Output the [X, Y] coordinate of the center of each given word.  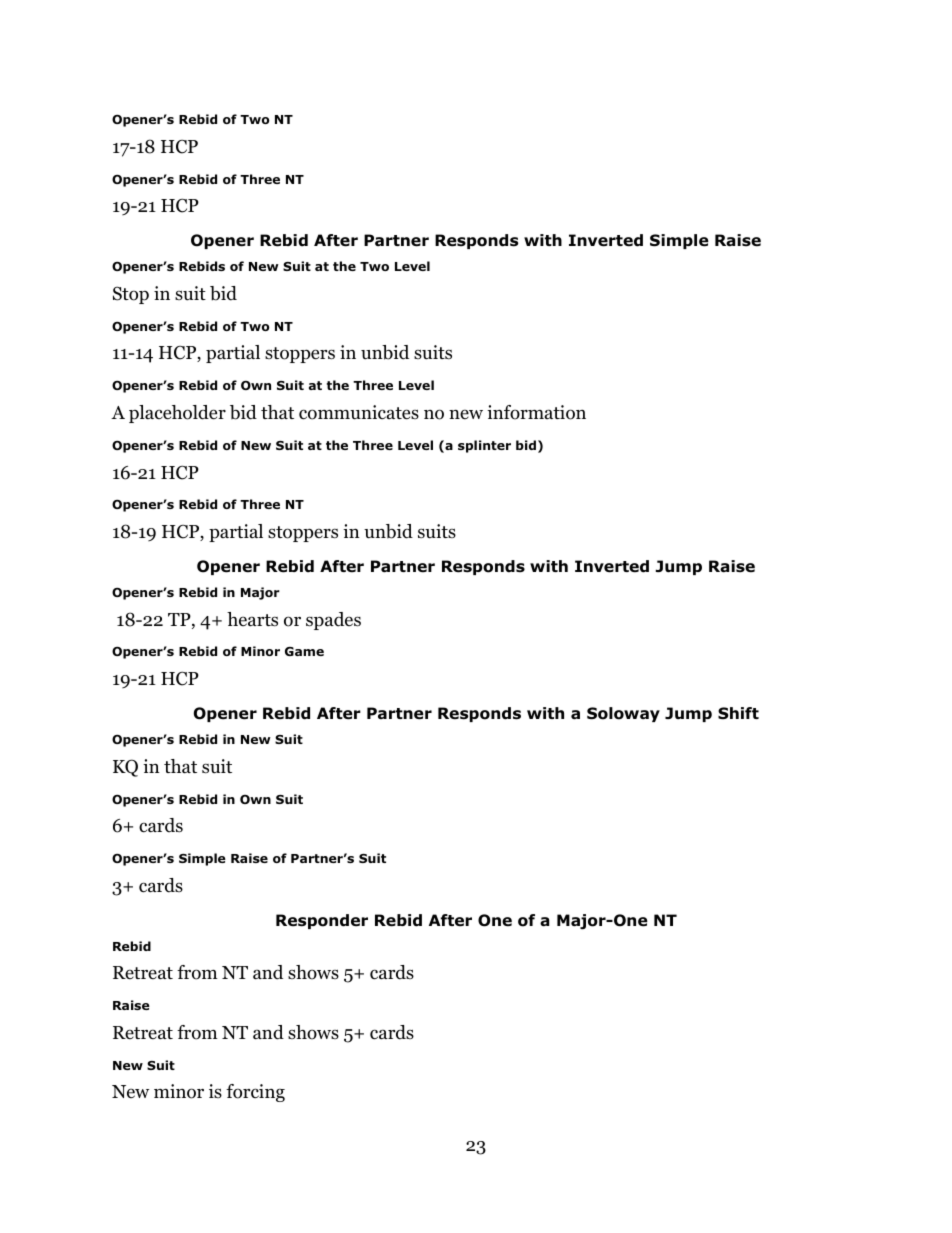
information [536, 412]
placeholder [177, 414]
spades [333, 621]
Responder [322, 921]
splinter [484, 446]
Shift [738, 713]
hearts [252, 619]
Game [304, 651]
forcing [255, 1093]
